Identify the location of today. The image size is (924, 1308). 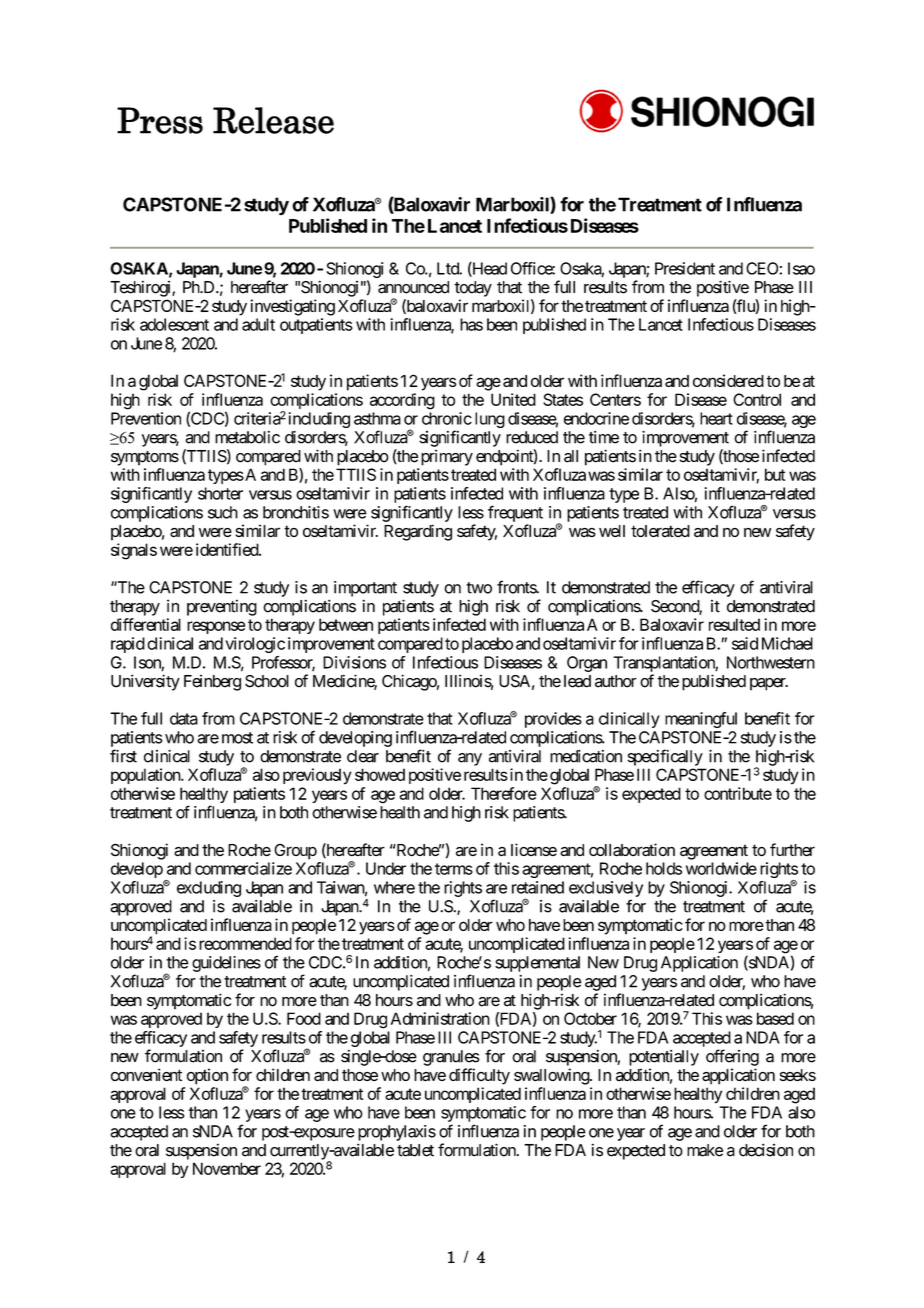
(473, 289).
